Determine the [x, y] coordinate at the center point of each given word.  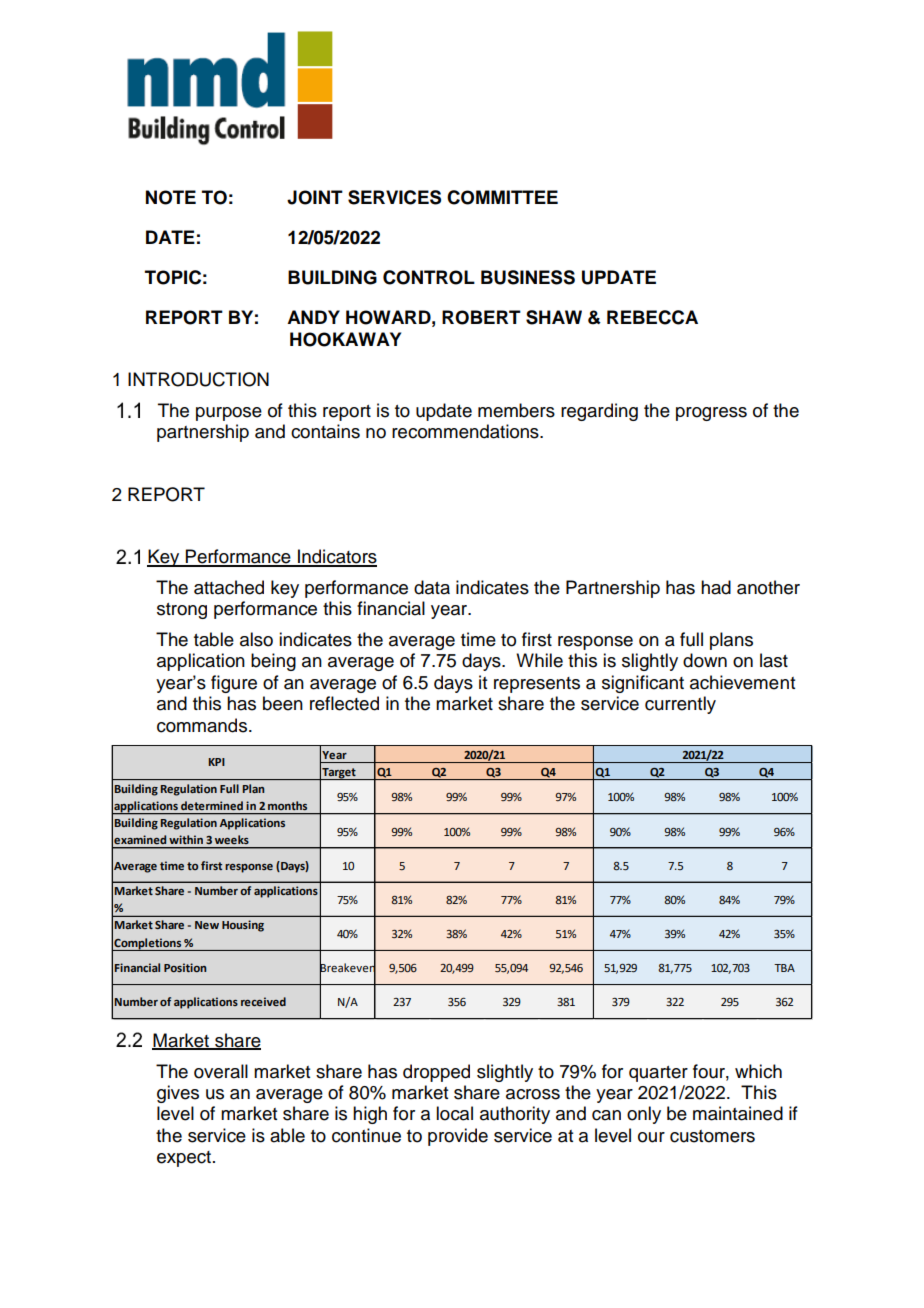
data [432, 587]
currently [680, 705]
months [287, 805]
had [716, 587]
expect [184, 1159]
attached [229, 587]
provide [458, 1137]
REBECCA [652, 317]
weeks [231, 839]
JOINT [315, 197]
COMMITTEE [502, 197]
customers [712, 1136]
